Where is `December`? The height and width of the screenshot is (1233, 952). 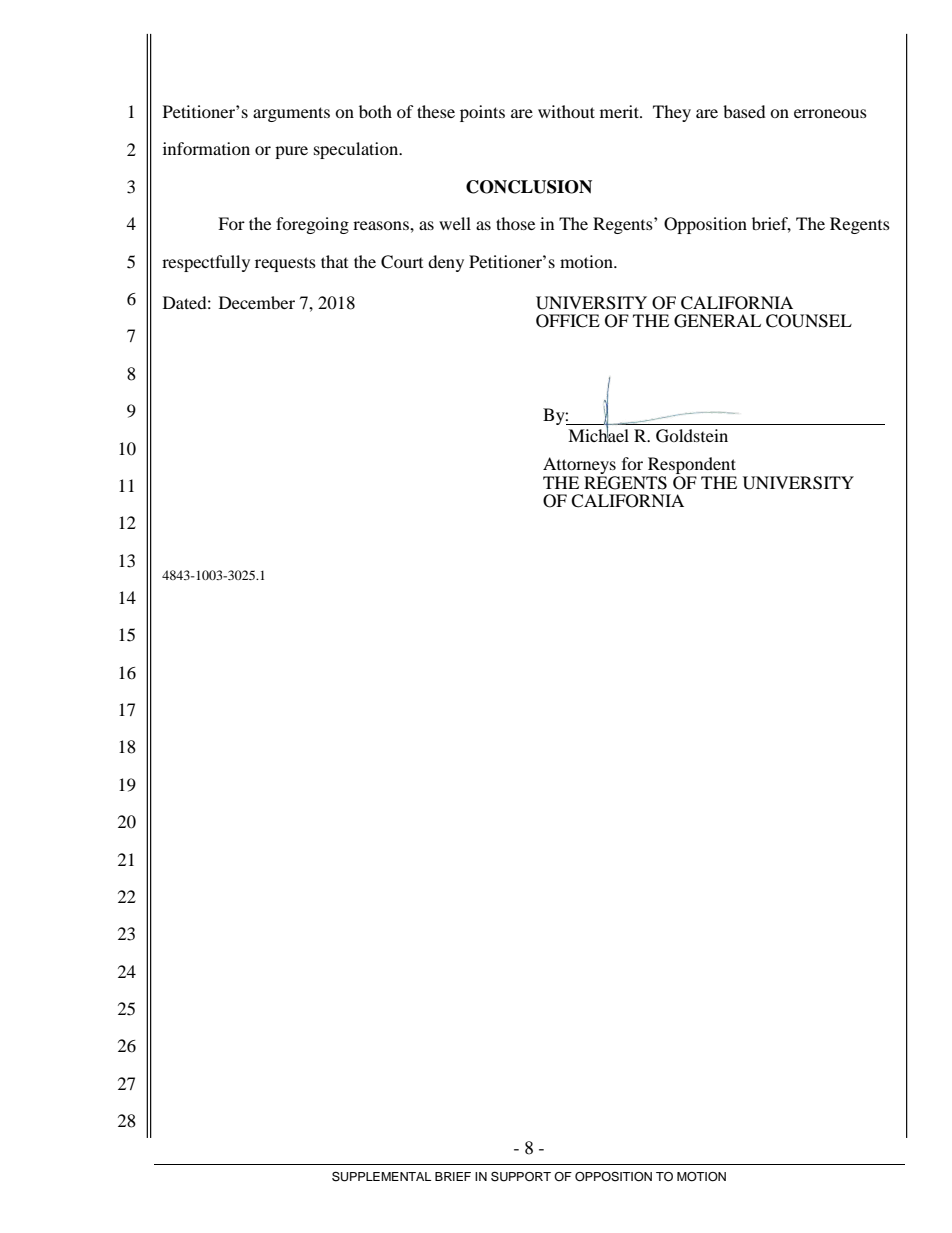
December is located at coordinates (257, 302).
